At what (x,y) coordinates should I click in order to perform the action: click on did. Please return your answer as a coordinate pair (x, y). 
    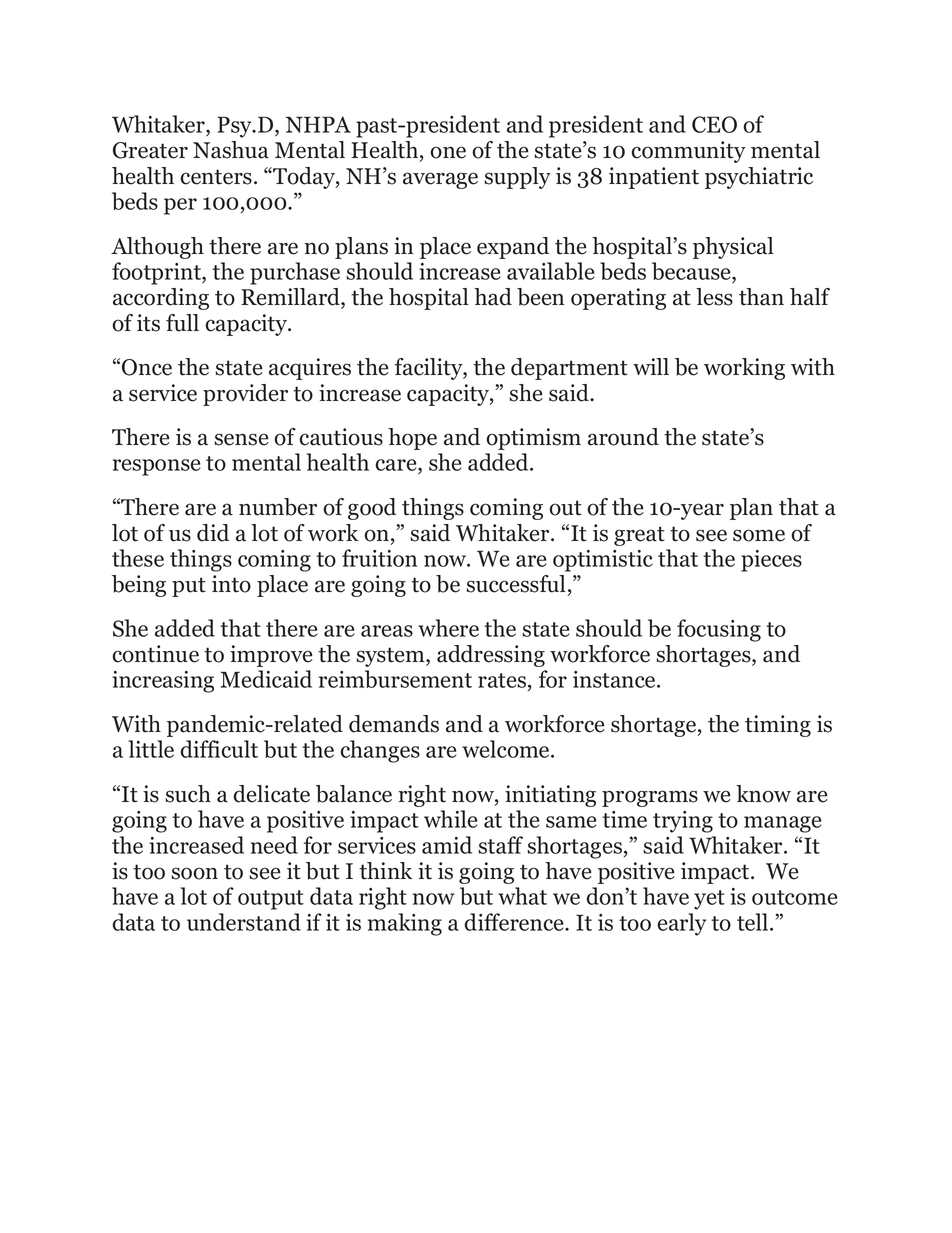
    Looking at the image, I should click on (213, 533).
